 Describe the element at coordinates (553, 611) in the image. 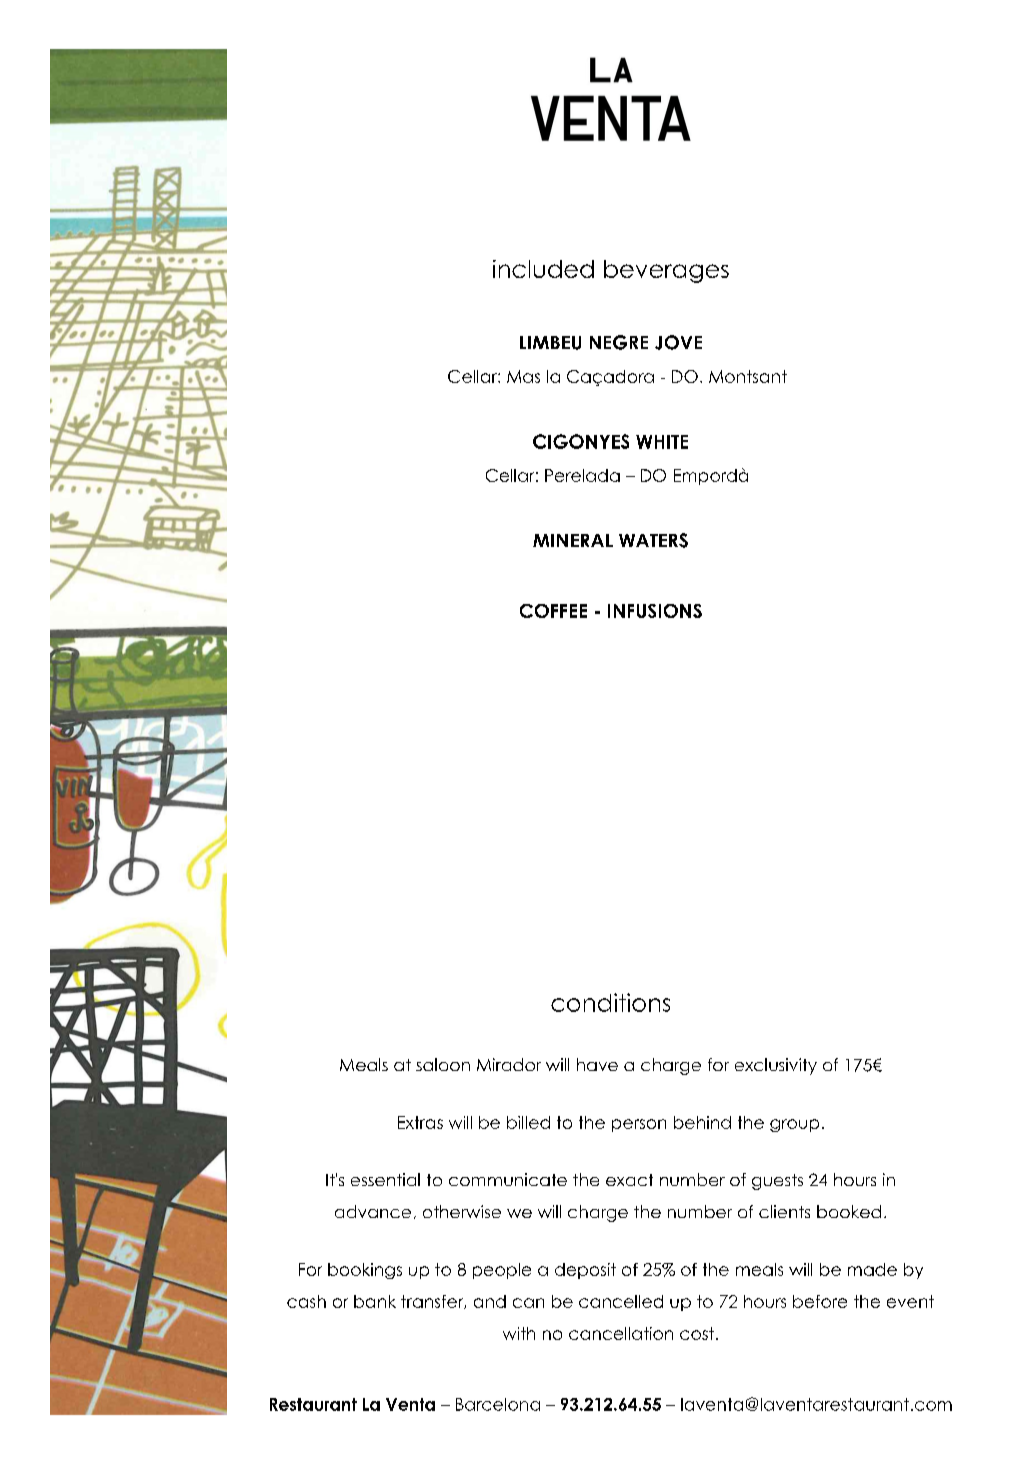

I see `COFFEE` at that location.
